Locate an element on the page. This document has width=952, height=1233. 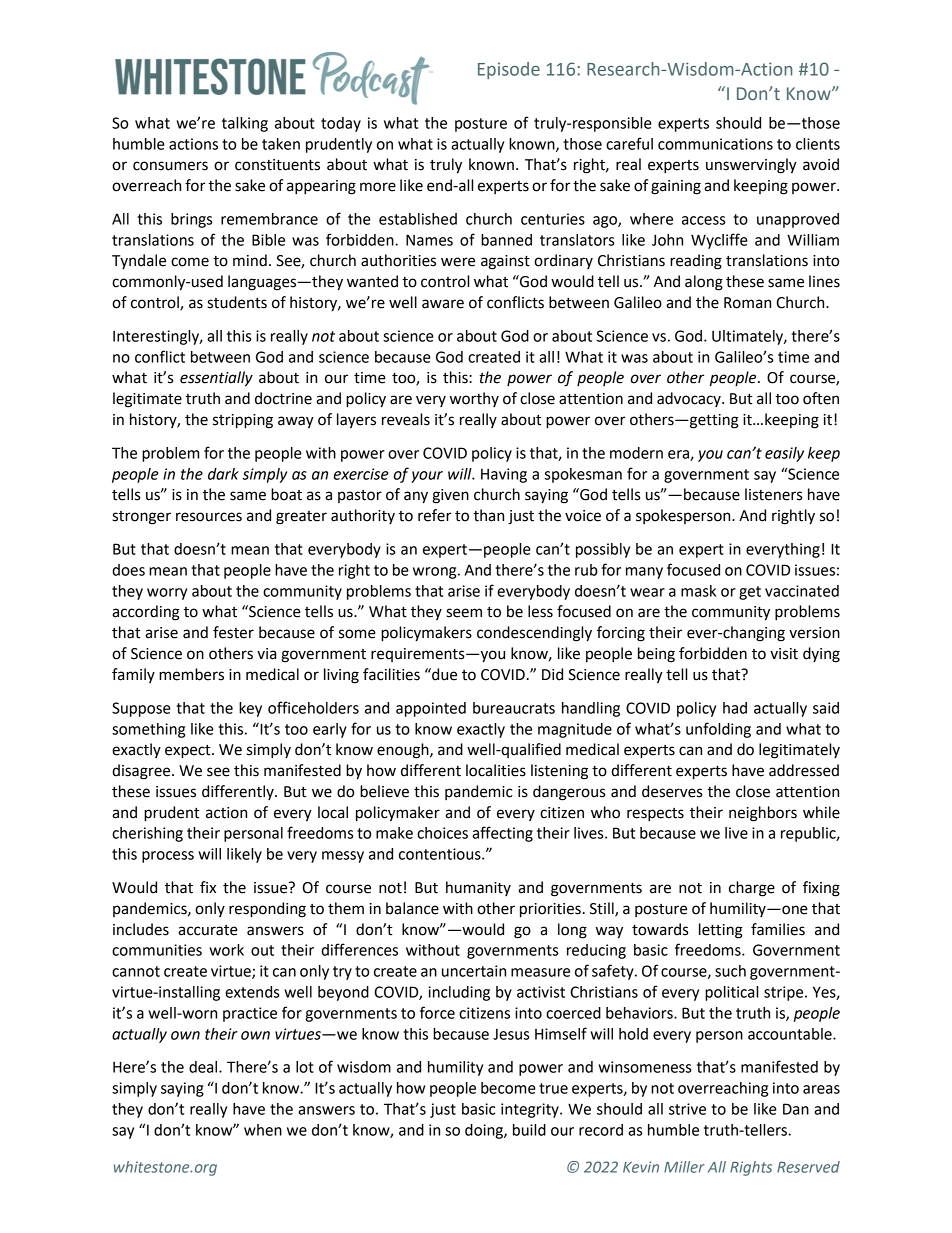
neighbors is located at coordinates (763, 814).
